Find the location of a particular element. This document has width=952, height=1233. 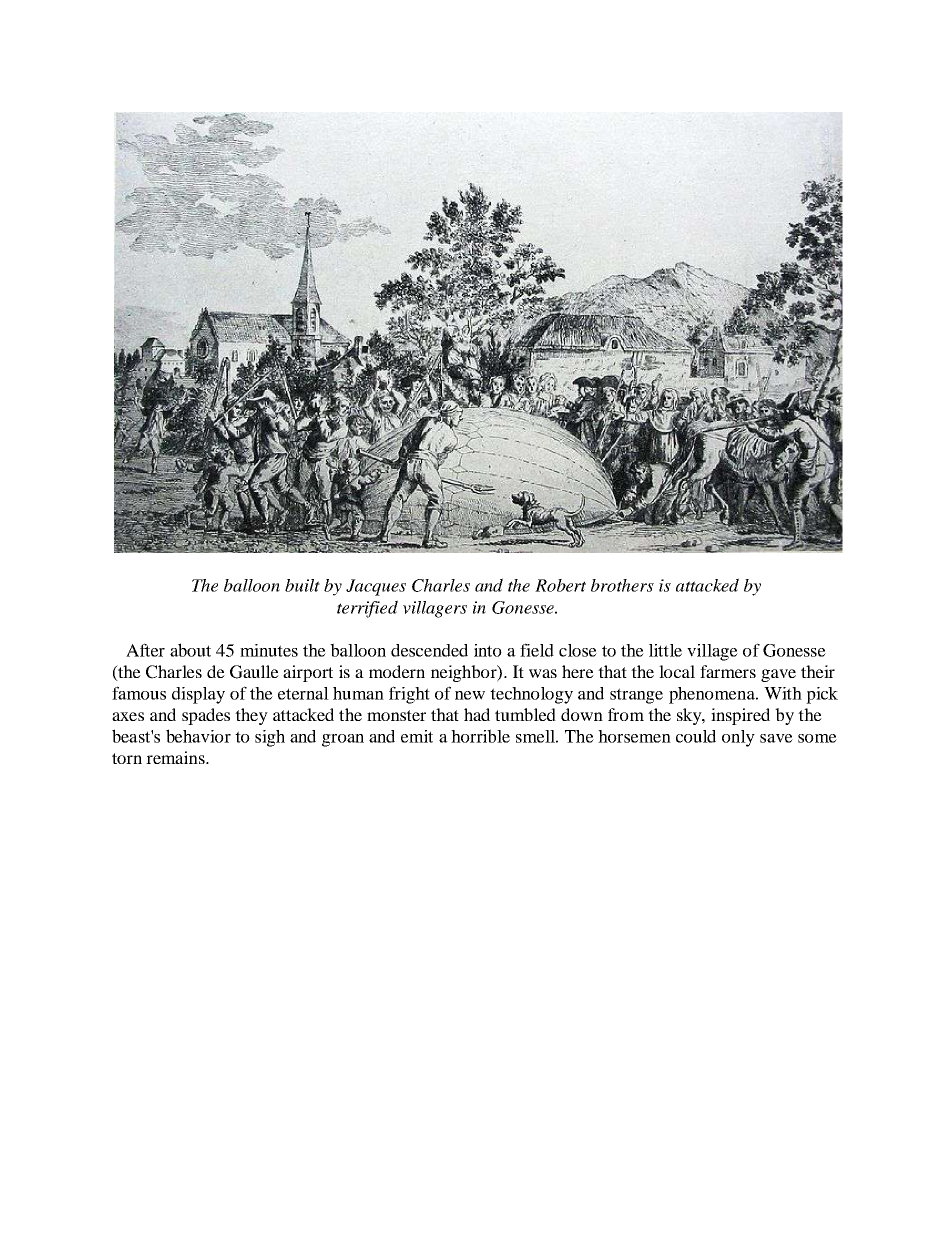

was is located at coordinates (543, 673).
